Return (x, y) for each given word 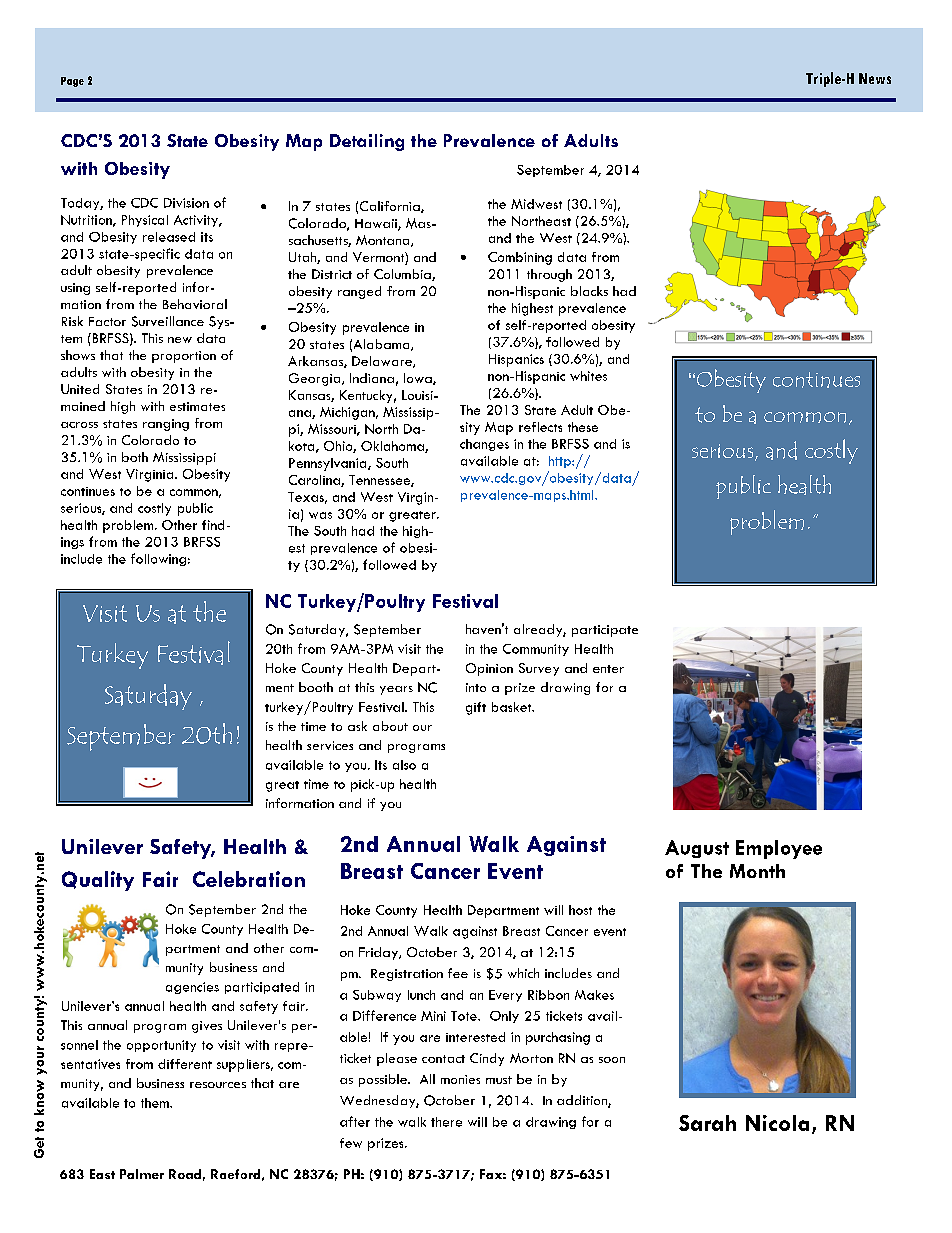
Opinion (489, 669)
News (875, 78)
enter (608, 669)
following (158, 559)
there (446, 1122)
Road (185, 1174)
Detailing (367, 142)
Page (72, 82)
